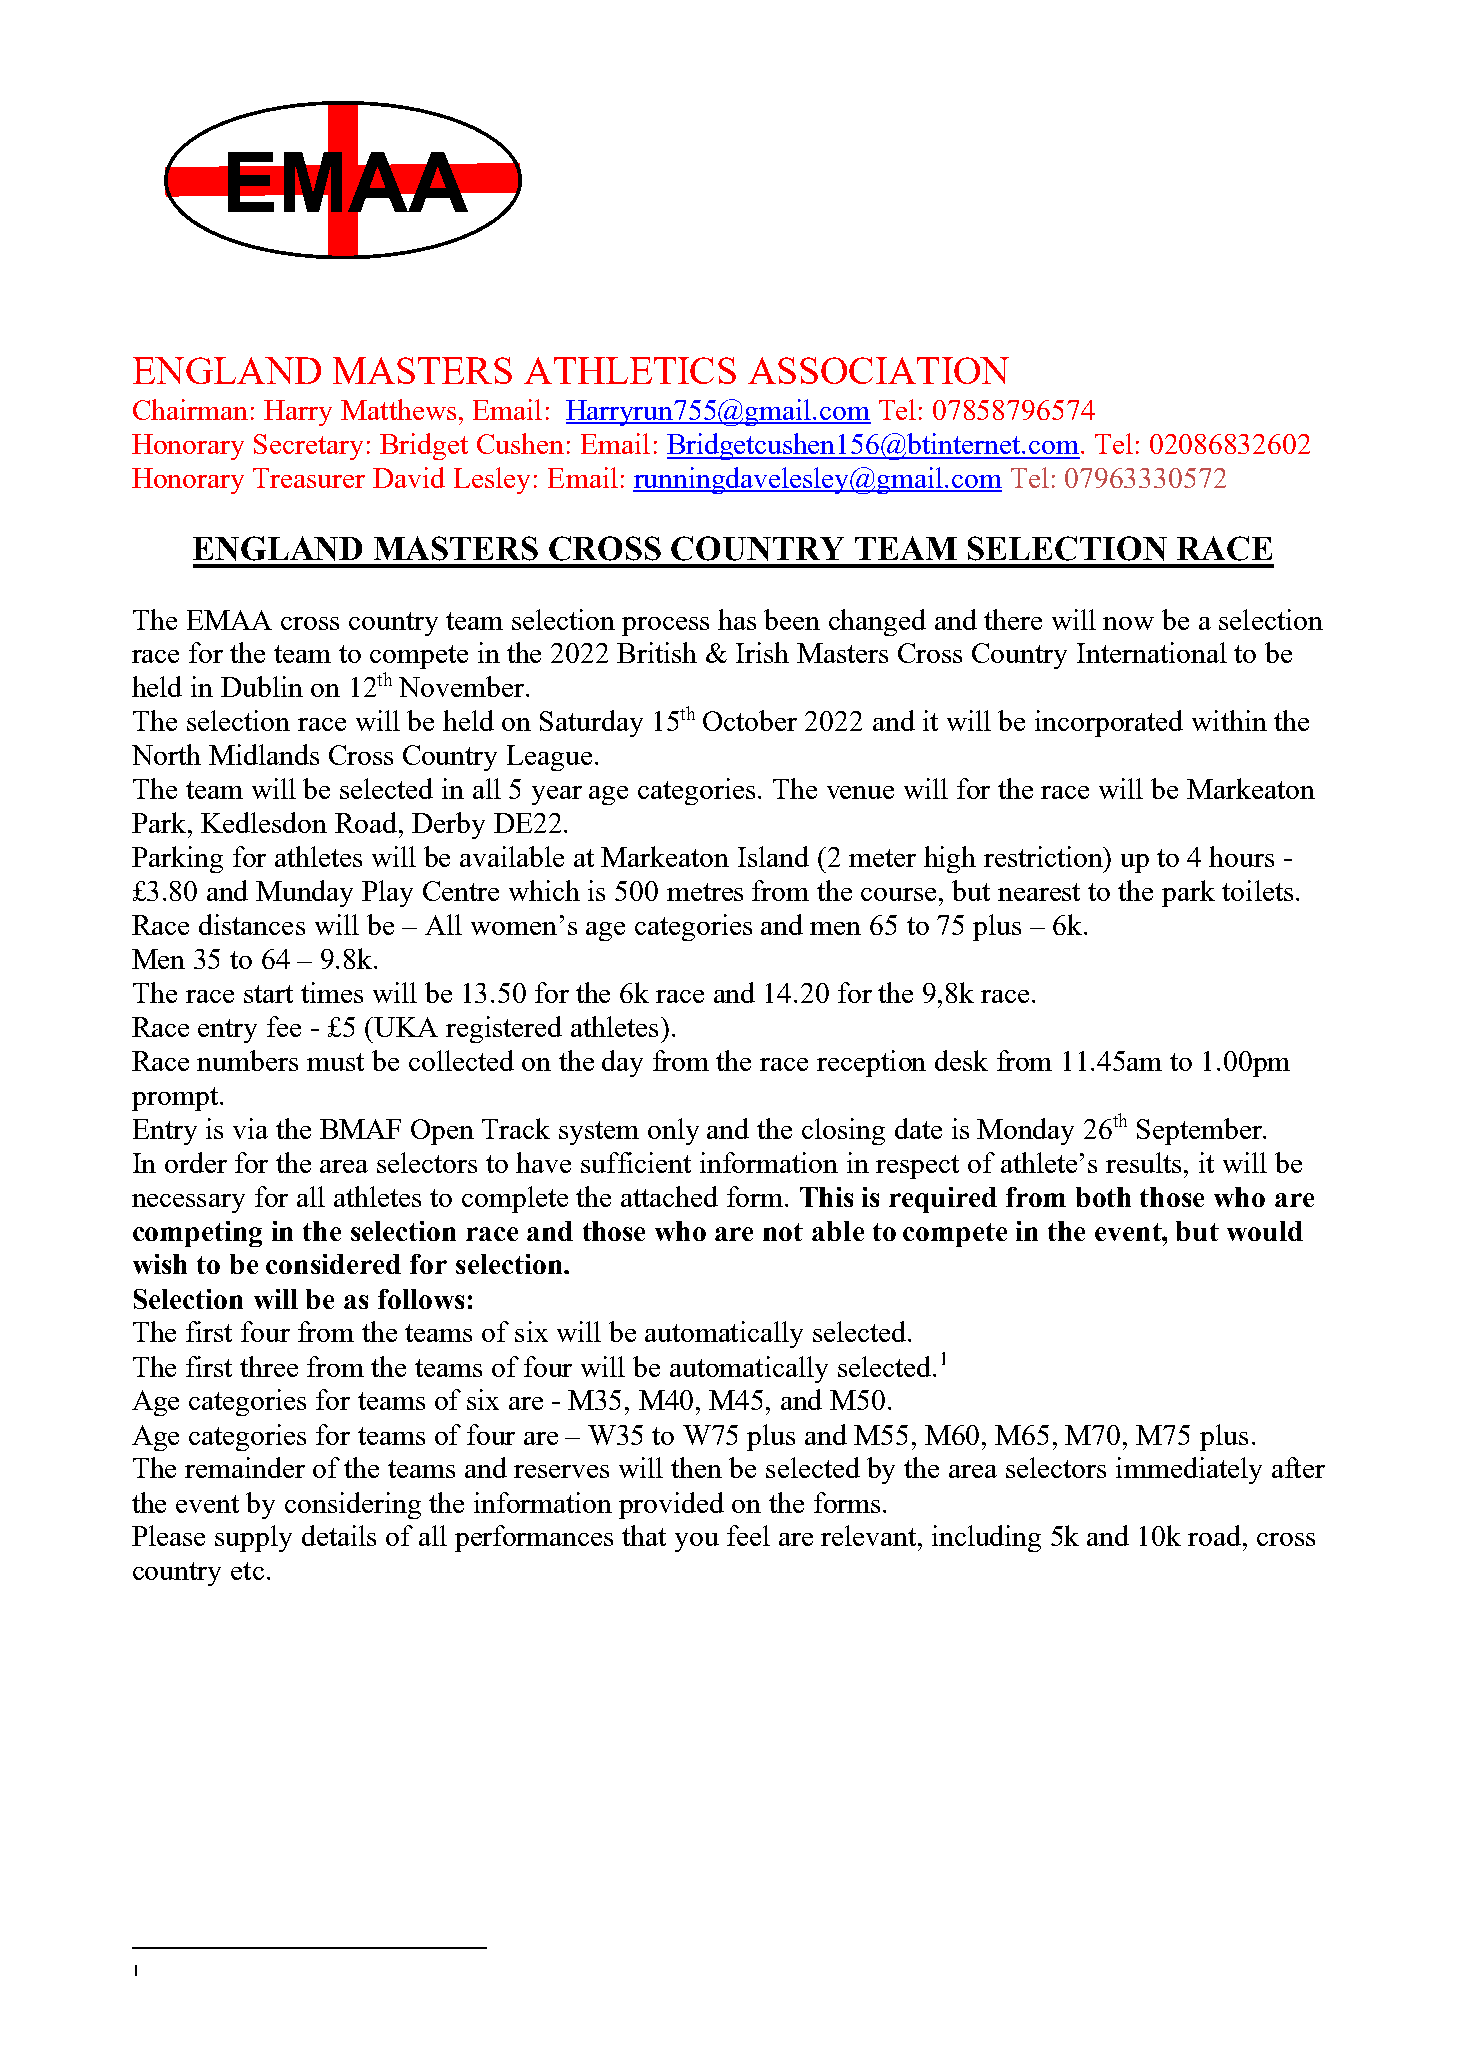 The height and width of the screenshot is (2072, 1464). What do you see at coordinates (1265, 1231) in the screenshot?
I see `would` at bounding box center [1265, 1231].
